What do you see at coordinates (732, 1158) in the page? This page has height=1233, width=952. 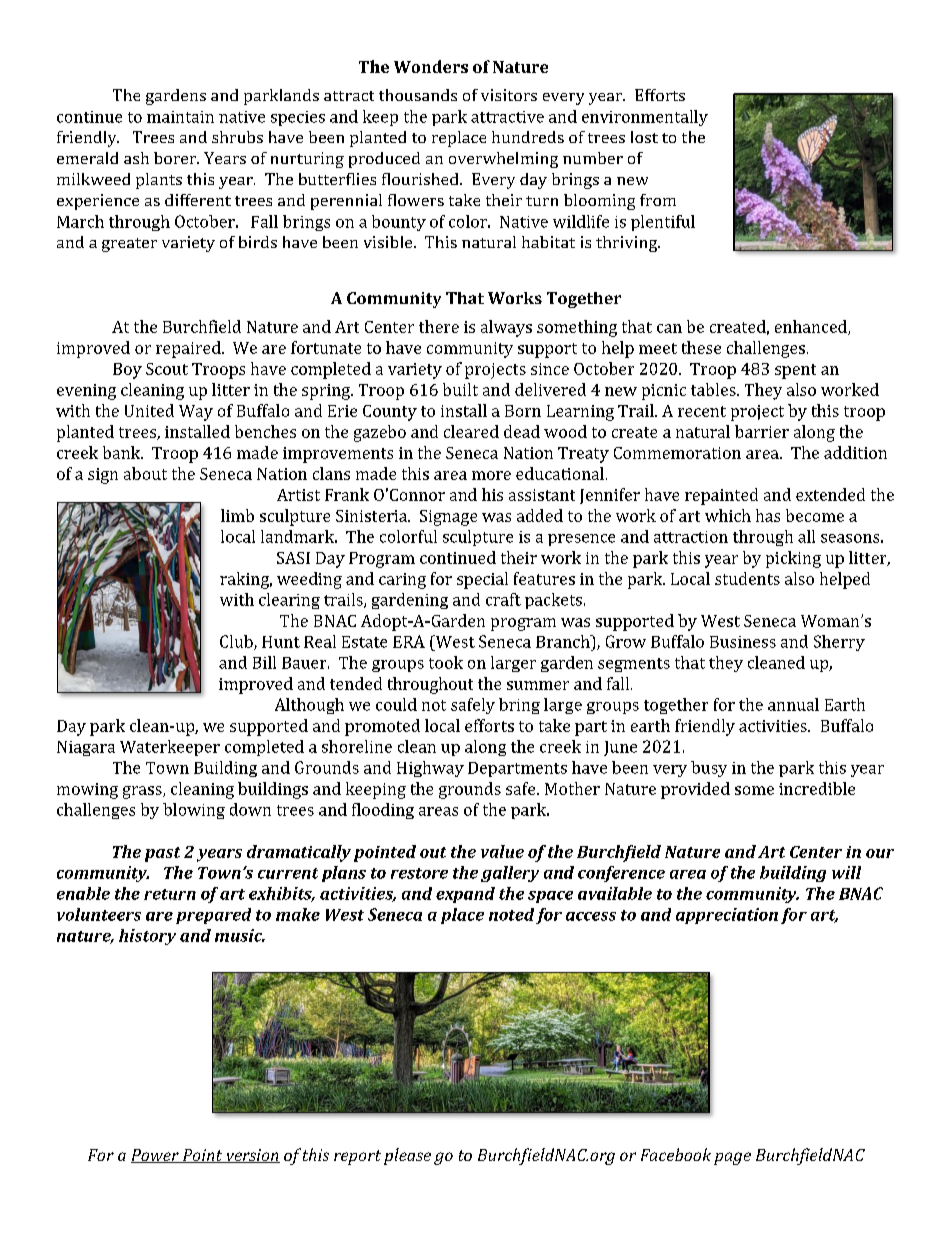 I see `page` at bounding box center [732, 1158].
